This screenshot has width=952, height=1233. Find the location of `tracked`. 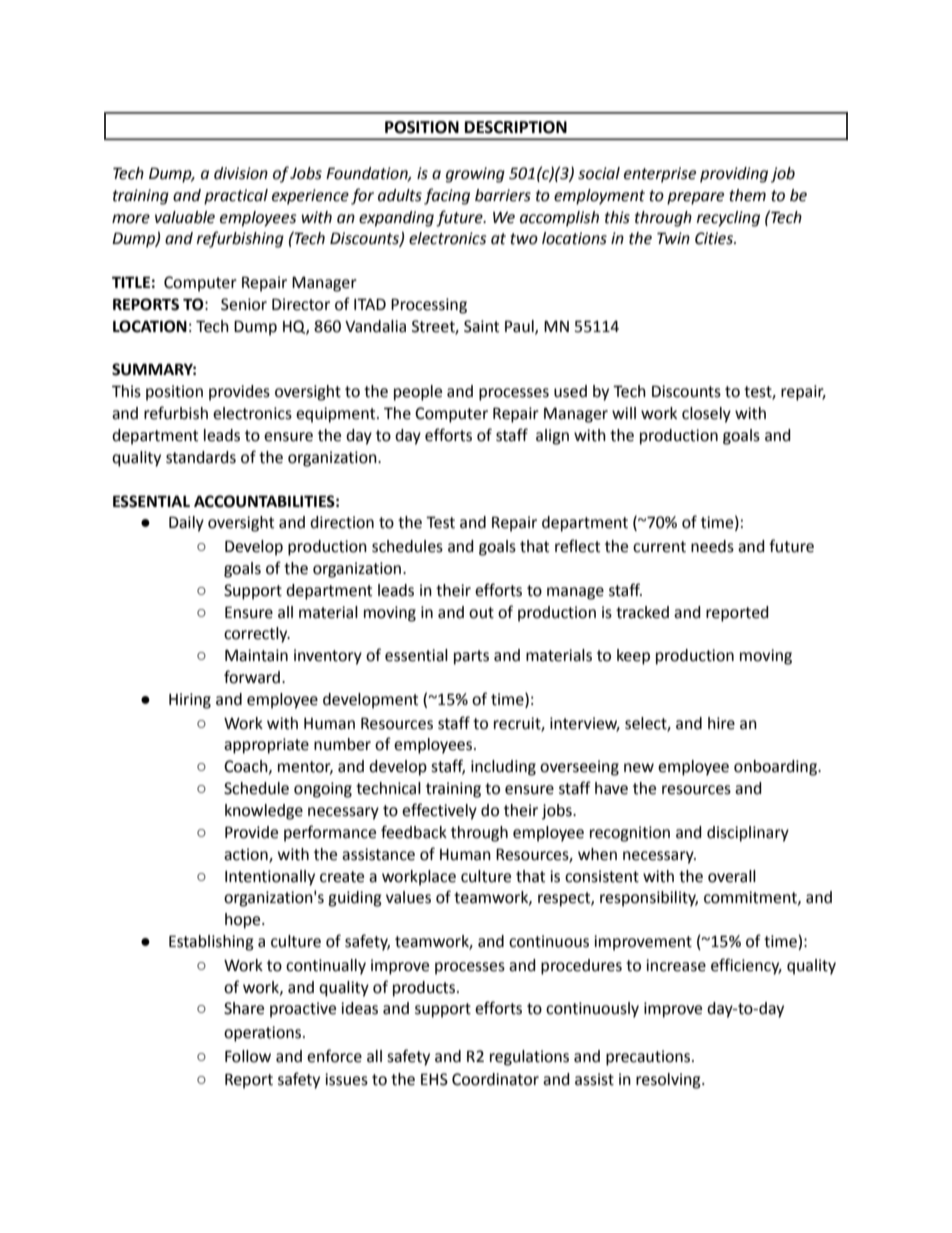

tracked is located at coordinates (642, 612).
